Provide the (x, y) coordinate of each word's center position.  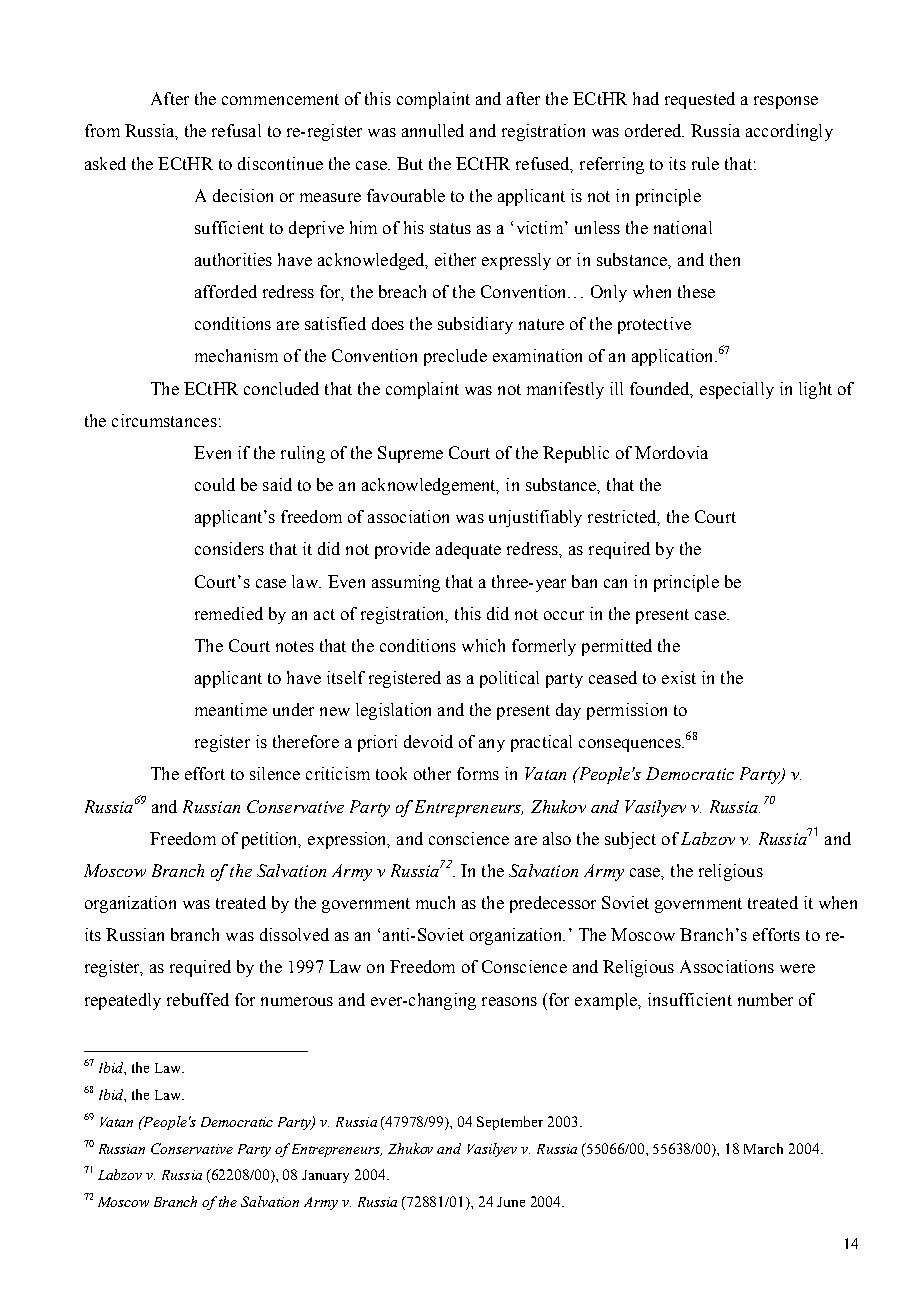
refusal (236, 130)
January (325, 1176)
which (483, 645)
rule (705, 163)
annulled (433, 130)
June (511, 1202)
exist (679, 677)
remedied (229, 613)
